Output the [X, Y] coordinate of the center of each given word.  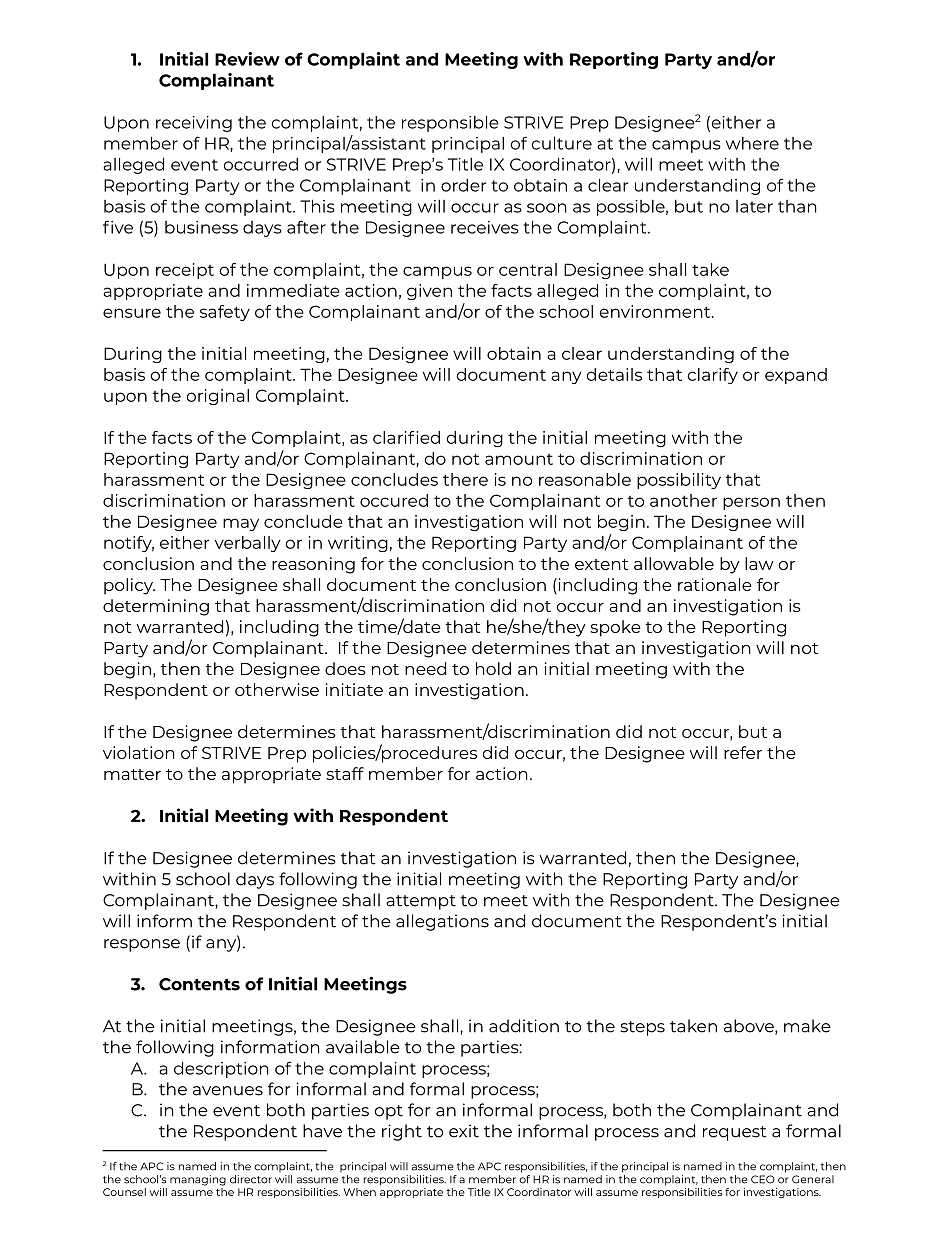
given [429, 292]
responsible [450, 123]
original [218, 397]
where [752, 143]
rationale [715, 584]
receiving [194, 124]
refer [743, 752]
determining [156, 607]
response [142, 945]
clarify [713, 376]
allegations [442, 922]
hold [493, 668]
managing [198, 1180]
